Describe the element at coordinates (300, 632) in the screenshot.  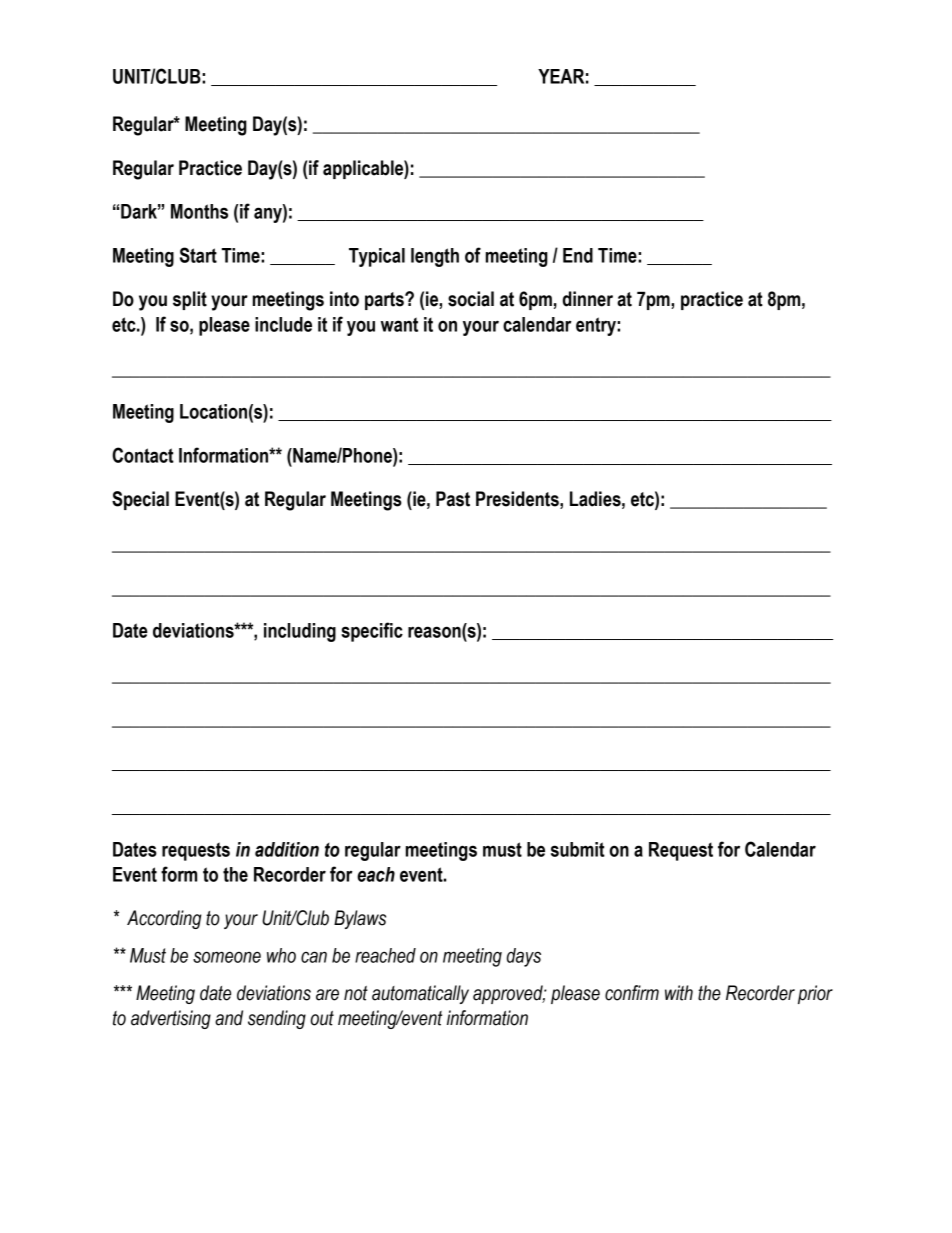
I see `including` at that location.
